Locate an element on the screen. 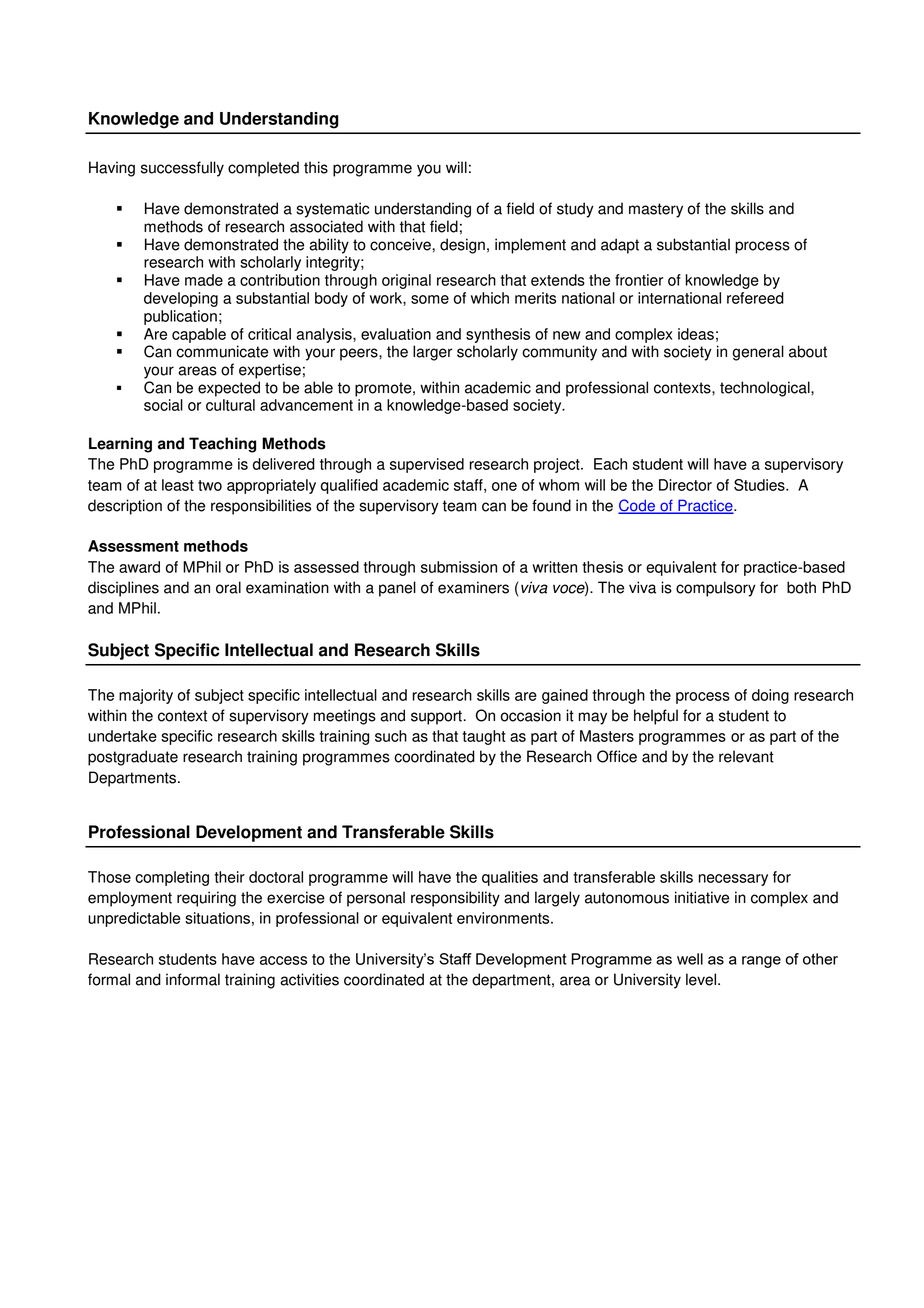  compulsory is located at coordinates (716, 589).
